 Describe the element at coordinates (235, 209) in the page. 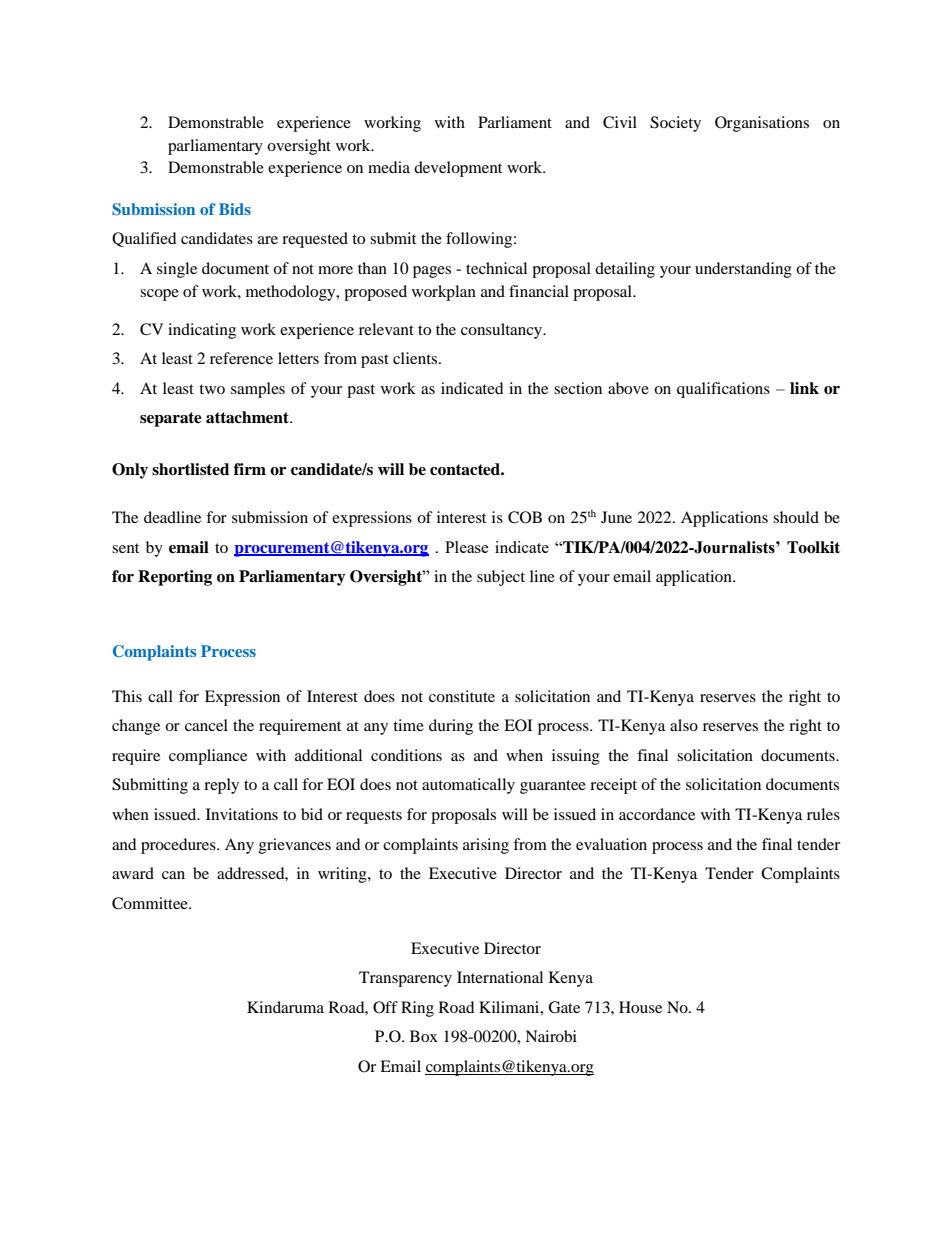

I see `Bids` at that location.
